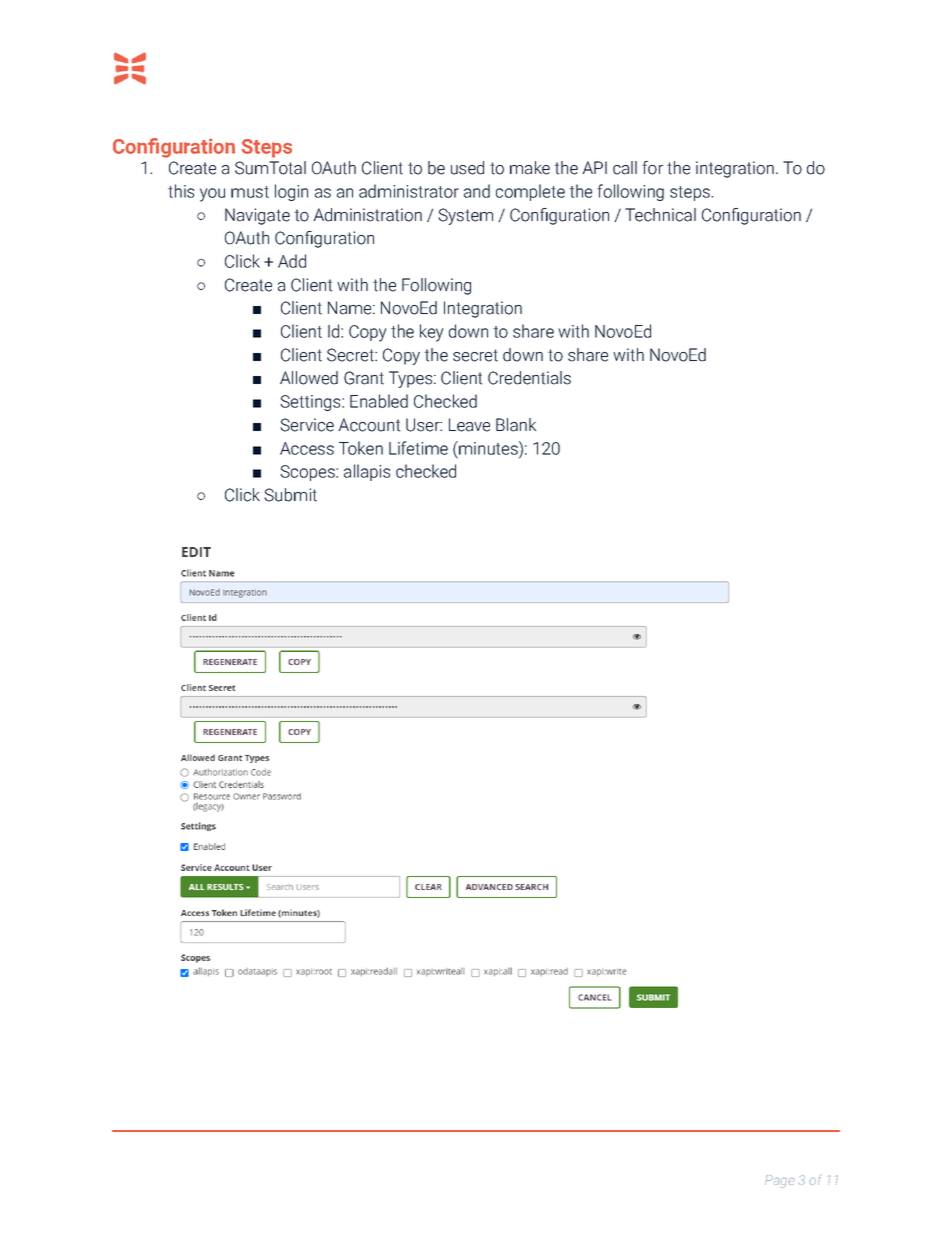  I want to click on minutes, so click(488, 448).
